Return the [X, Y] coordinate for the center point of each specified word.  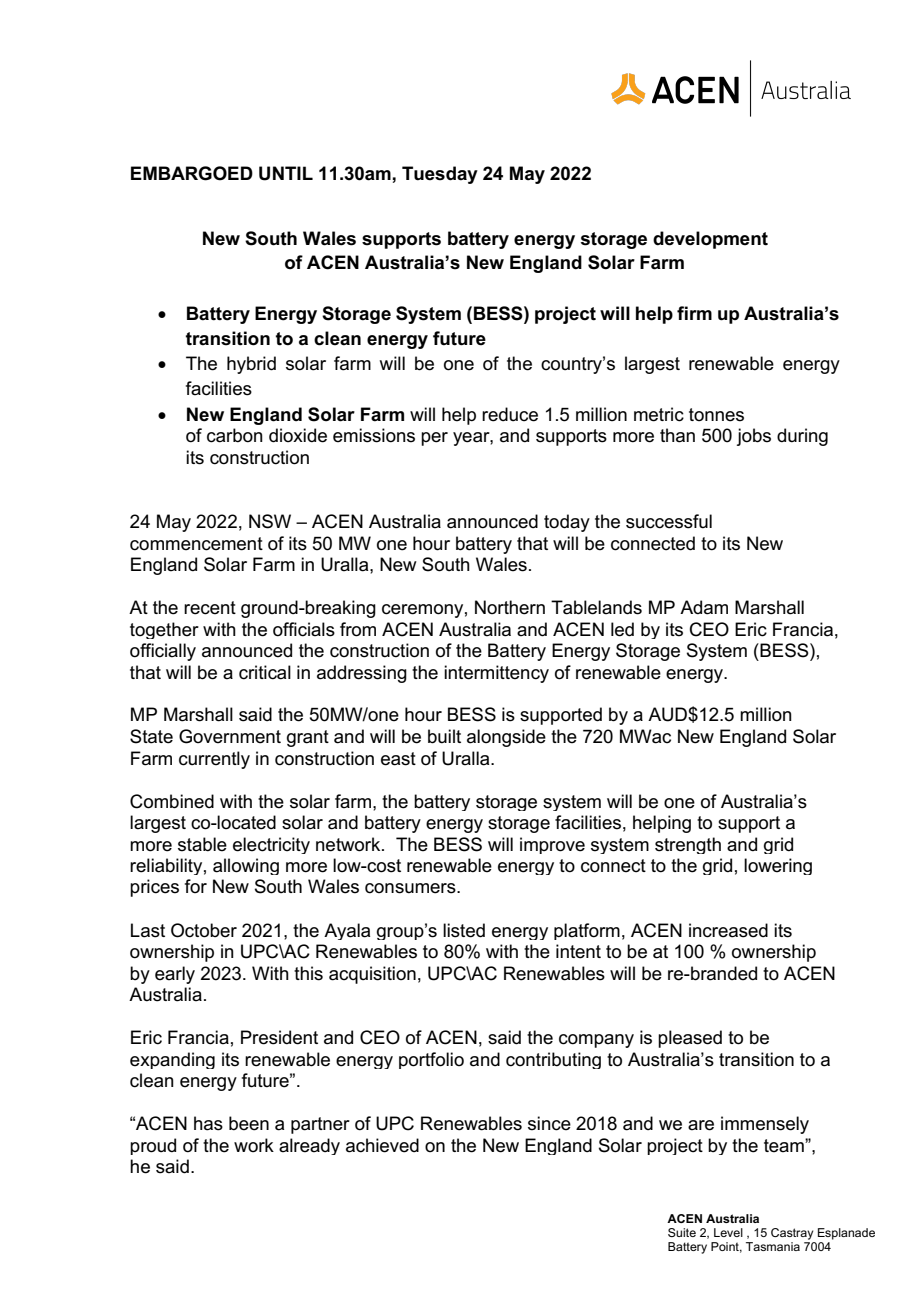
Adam [704, 607]
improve [552, 845]
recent [210, 608]
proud [153, 1146]
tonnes [716, 415]
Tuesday [440, 175]
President [279, 1037]
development [710, 240]
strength [688, 845]
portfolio [431, 1060]
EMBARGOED [192, 173]
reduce [510, 414]
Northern [510, 607]
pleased [690, 1039]
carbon [235, 435]
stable [202, 844]
